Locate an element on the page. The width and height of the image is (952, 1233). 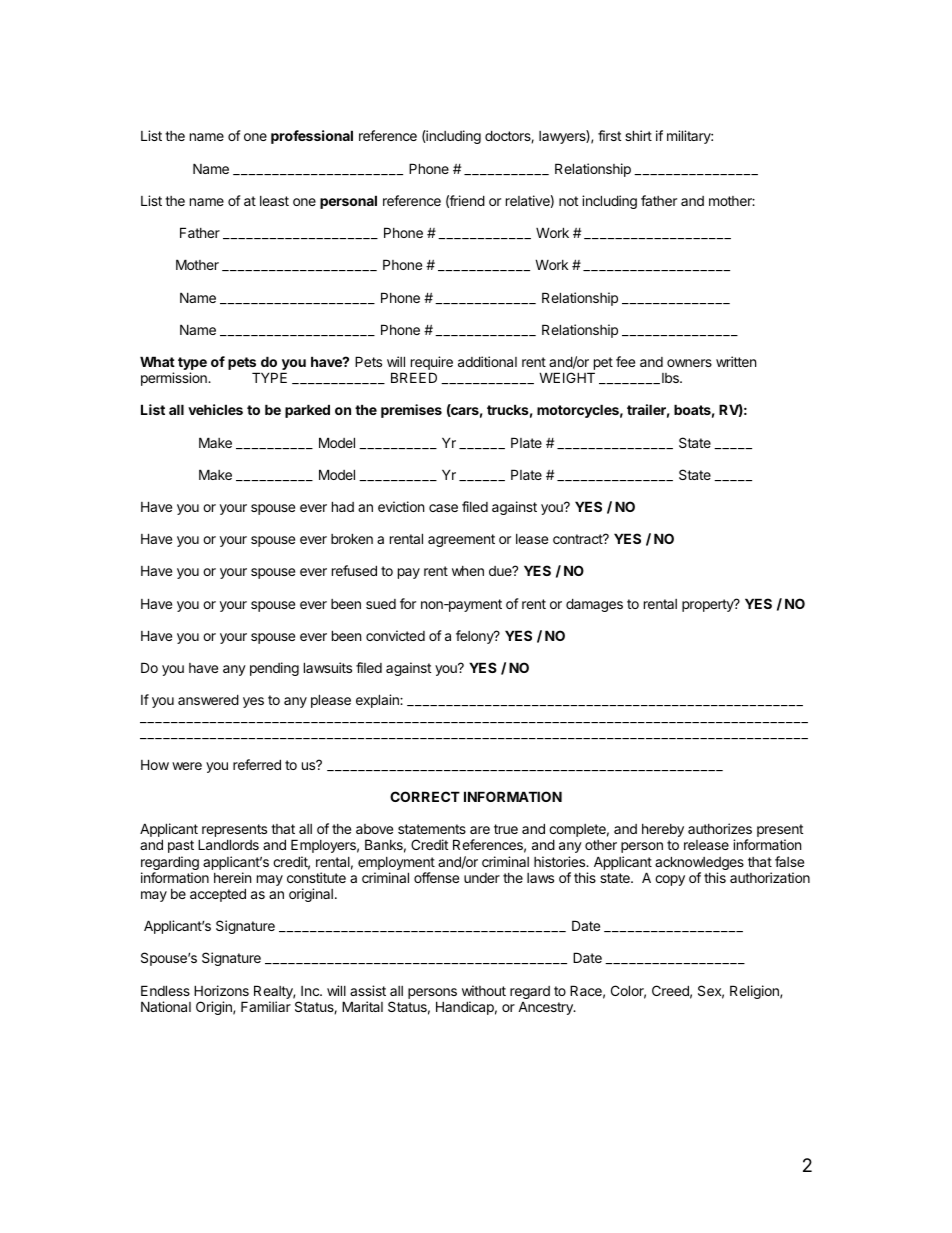
not is located at coordinates (568, 201).
